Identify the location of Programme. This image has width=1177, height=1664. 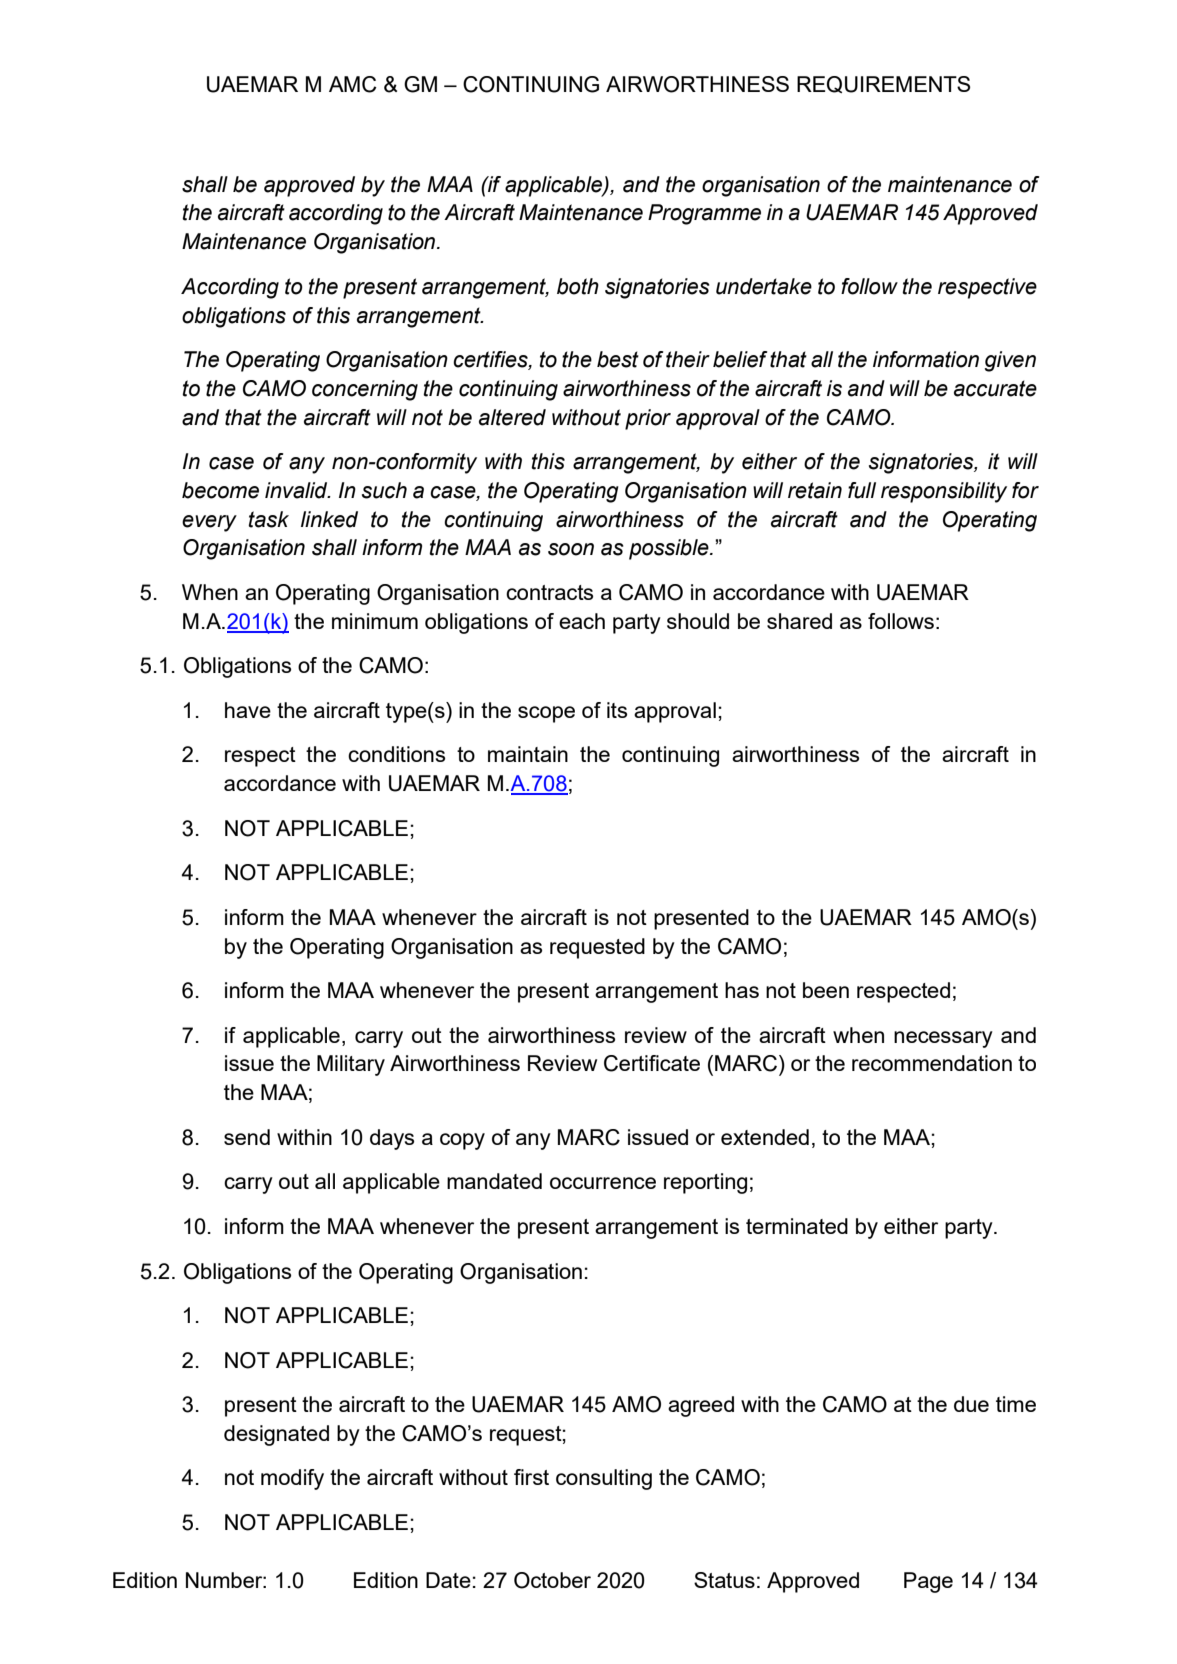
(704, 214).
